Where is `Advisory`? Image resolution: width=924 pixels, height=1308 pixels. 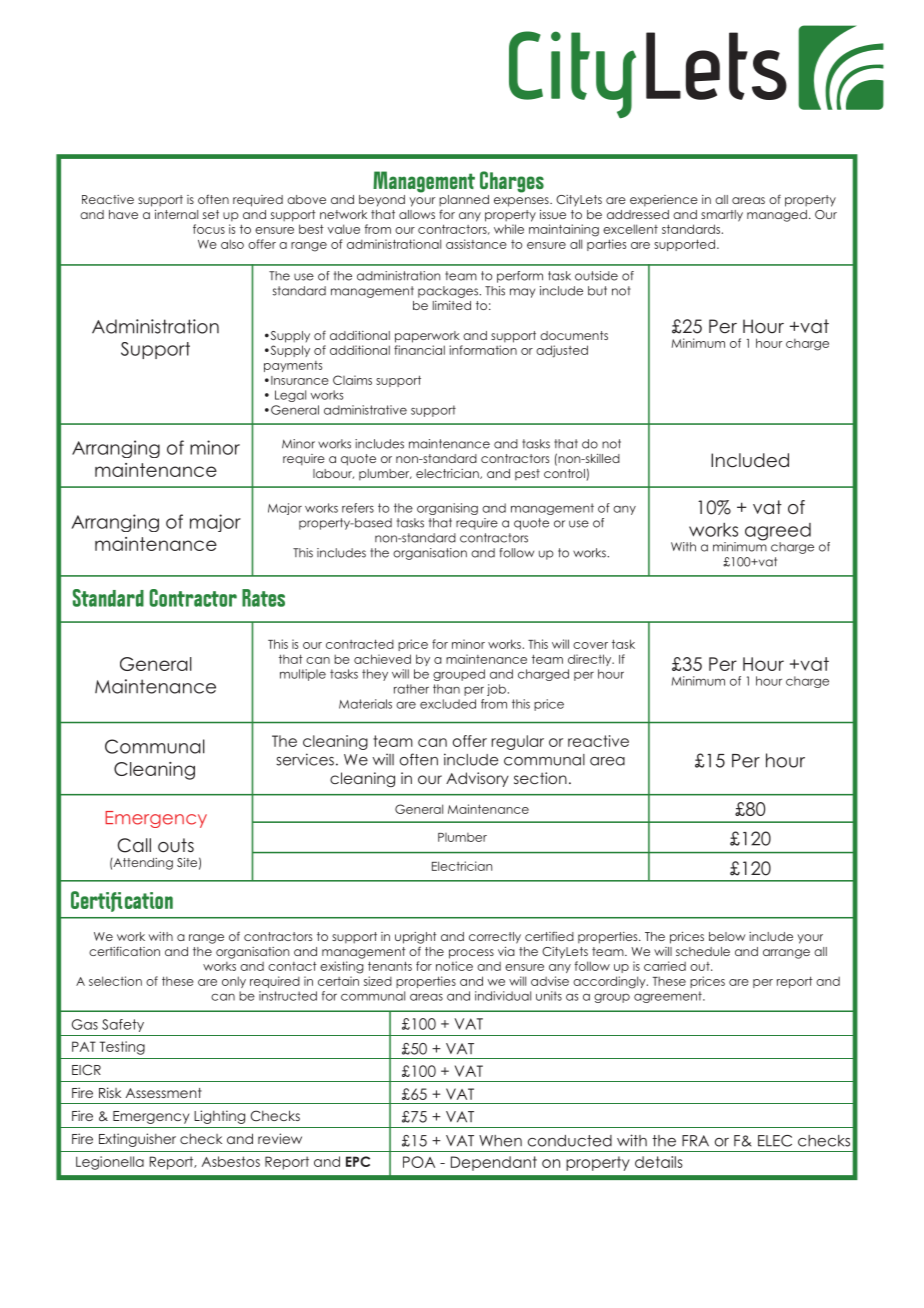 Advisory is located at coordinates (477, 779).
